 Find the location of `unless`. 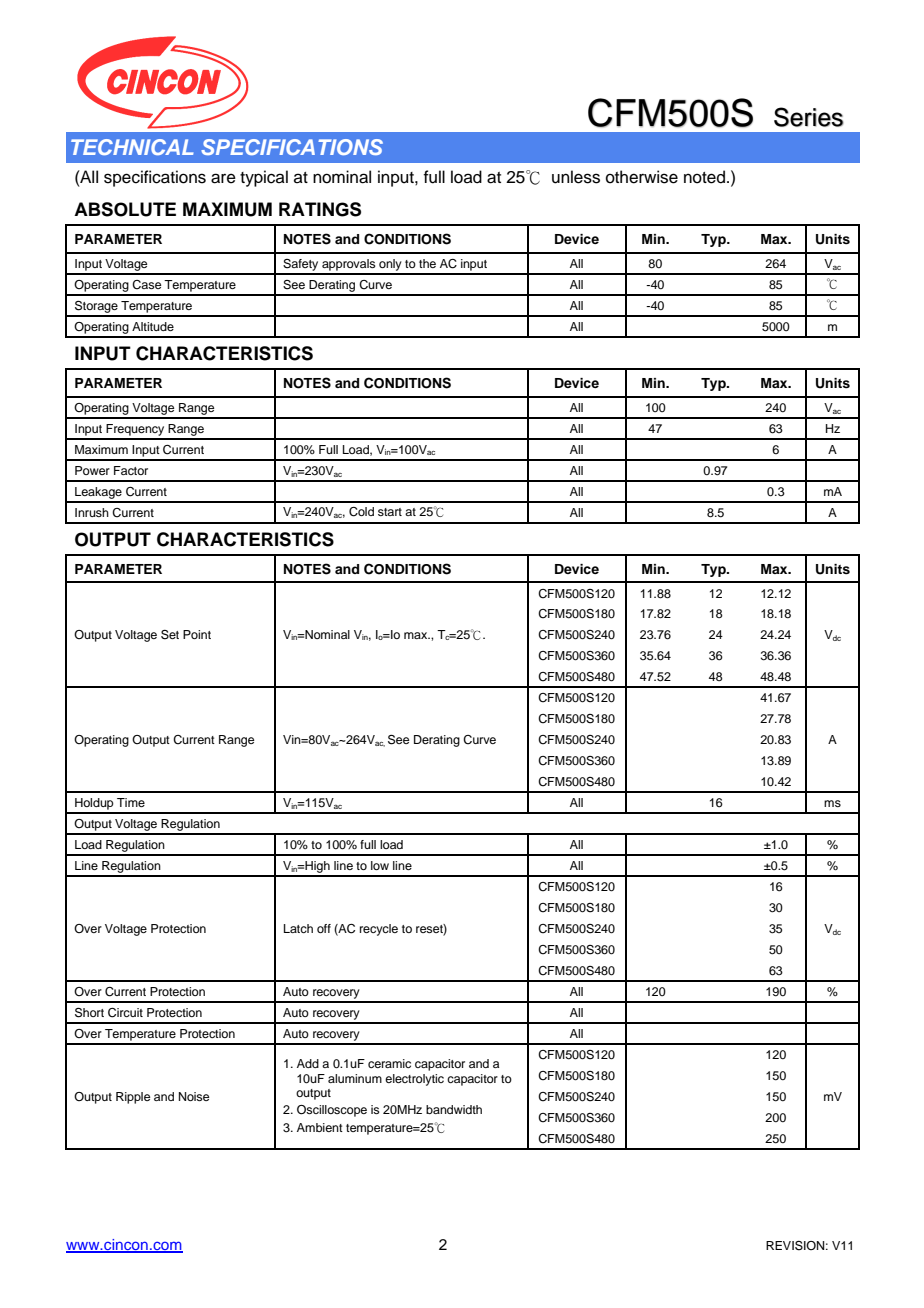

unless is located at coordinates (576, 177).
